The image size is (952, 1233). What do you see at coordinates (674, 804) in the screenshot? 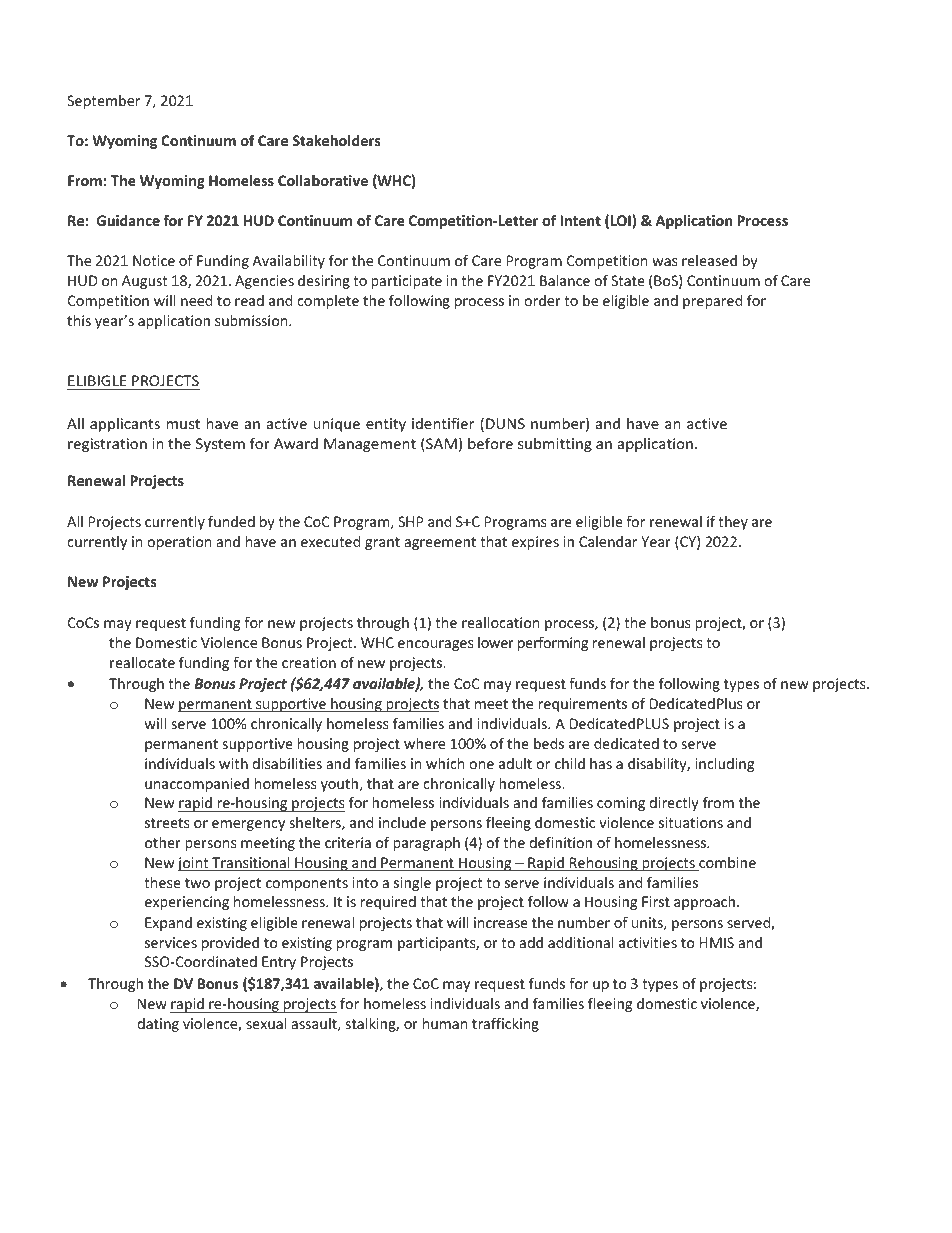
I see `directly` at bounding box center [674, 804].
